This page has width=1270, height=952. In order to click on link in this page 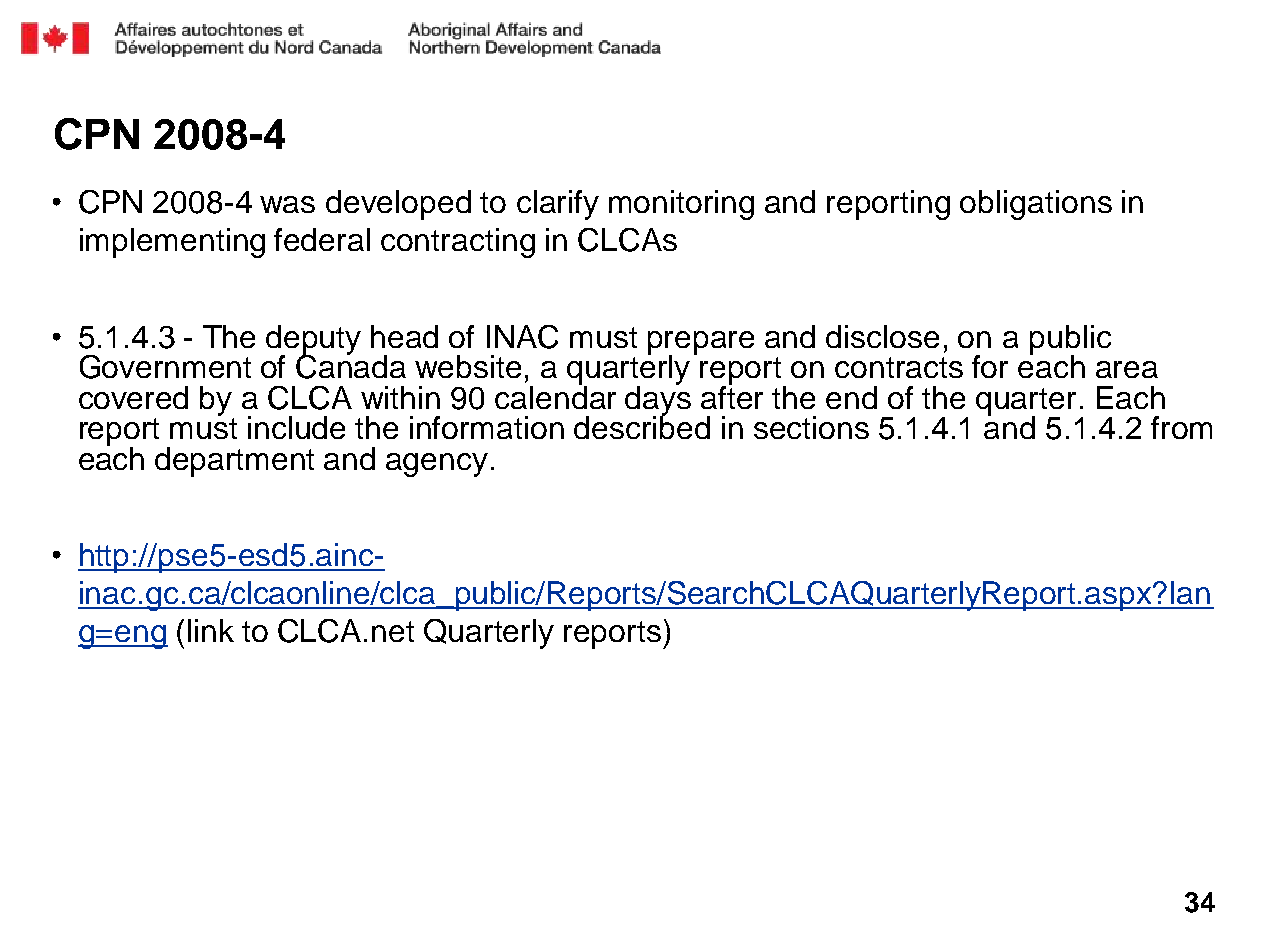, I will do `click(211, 630)`.
